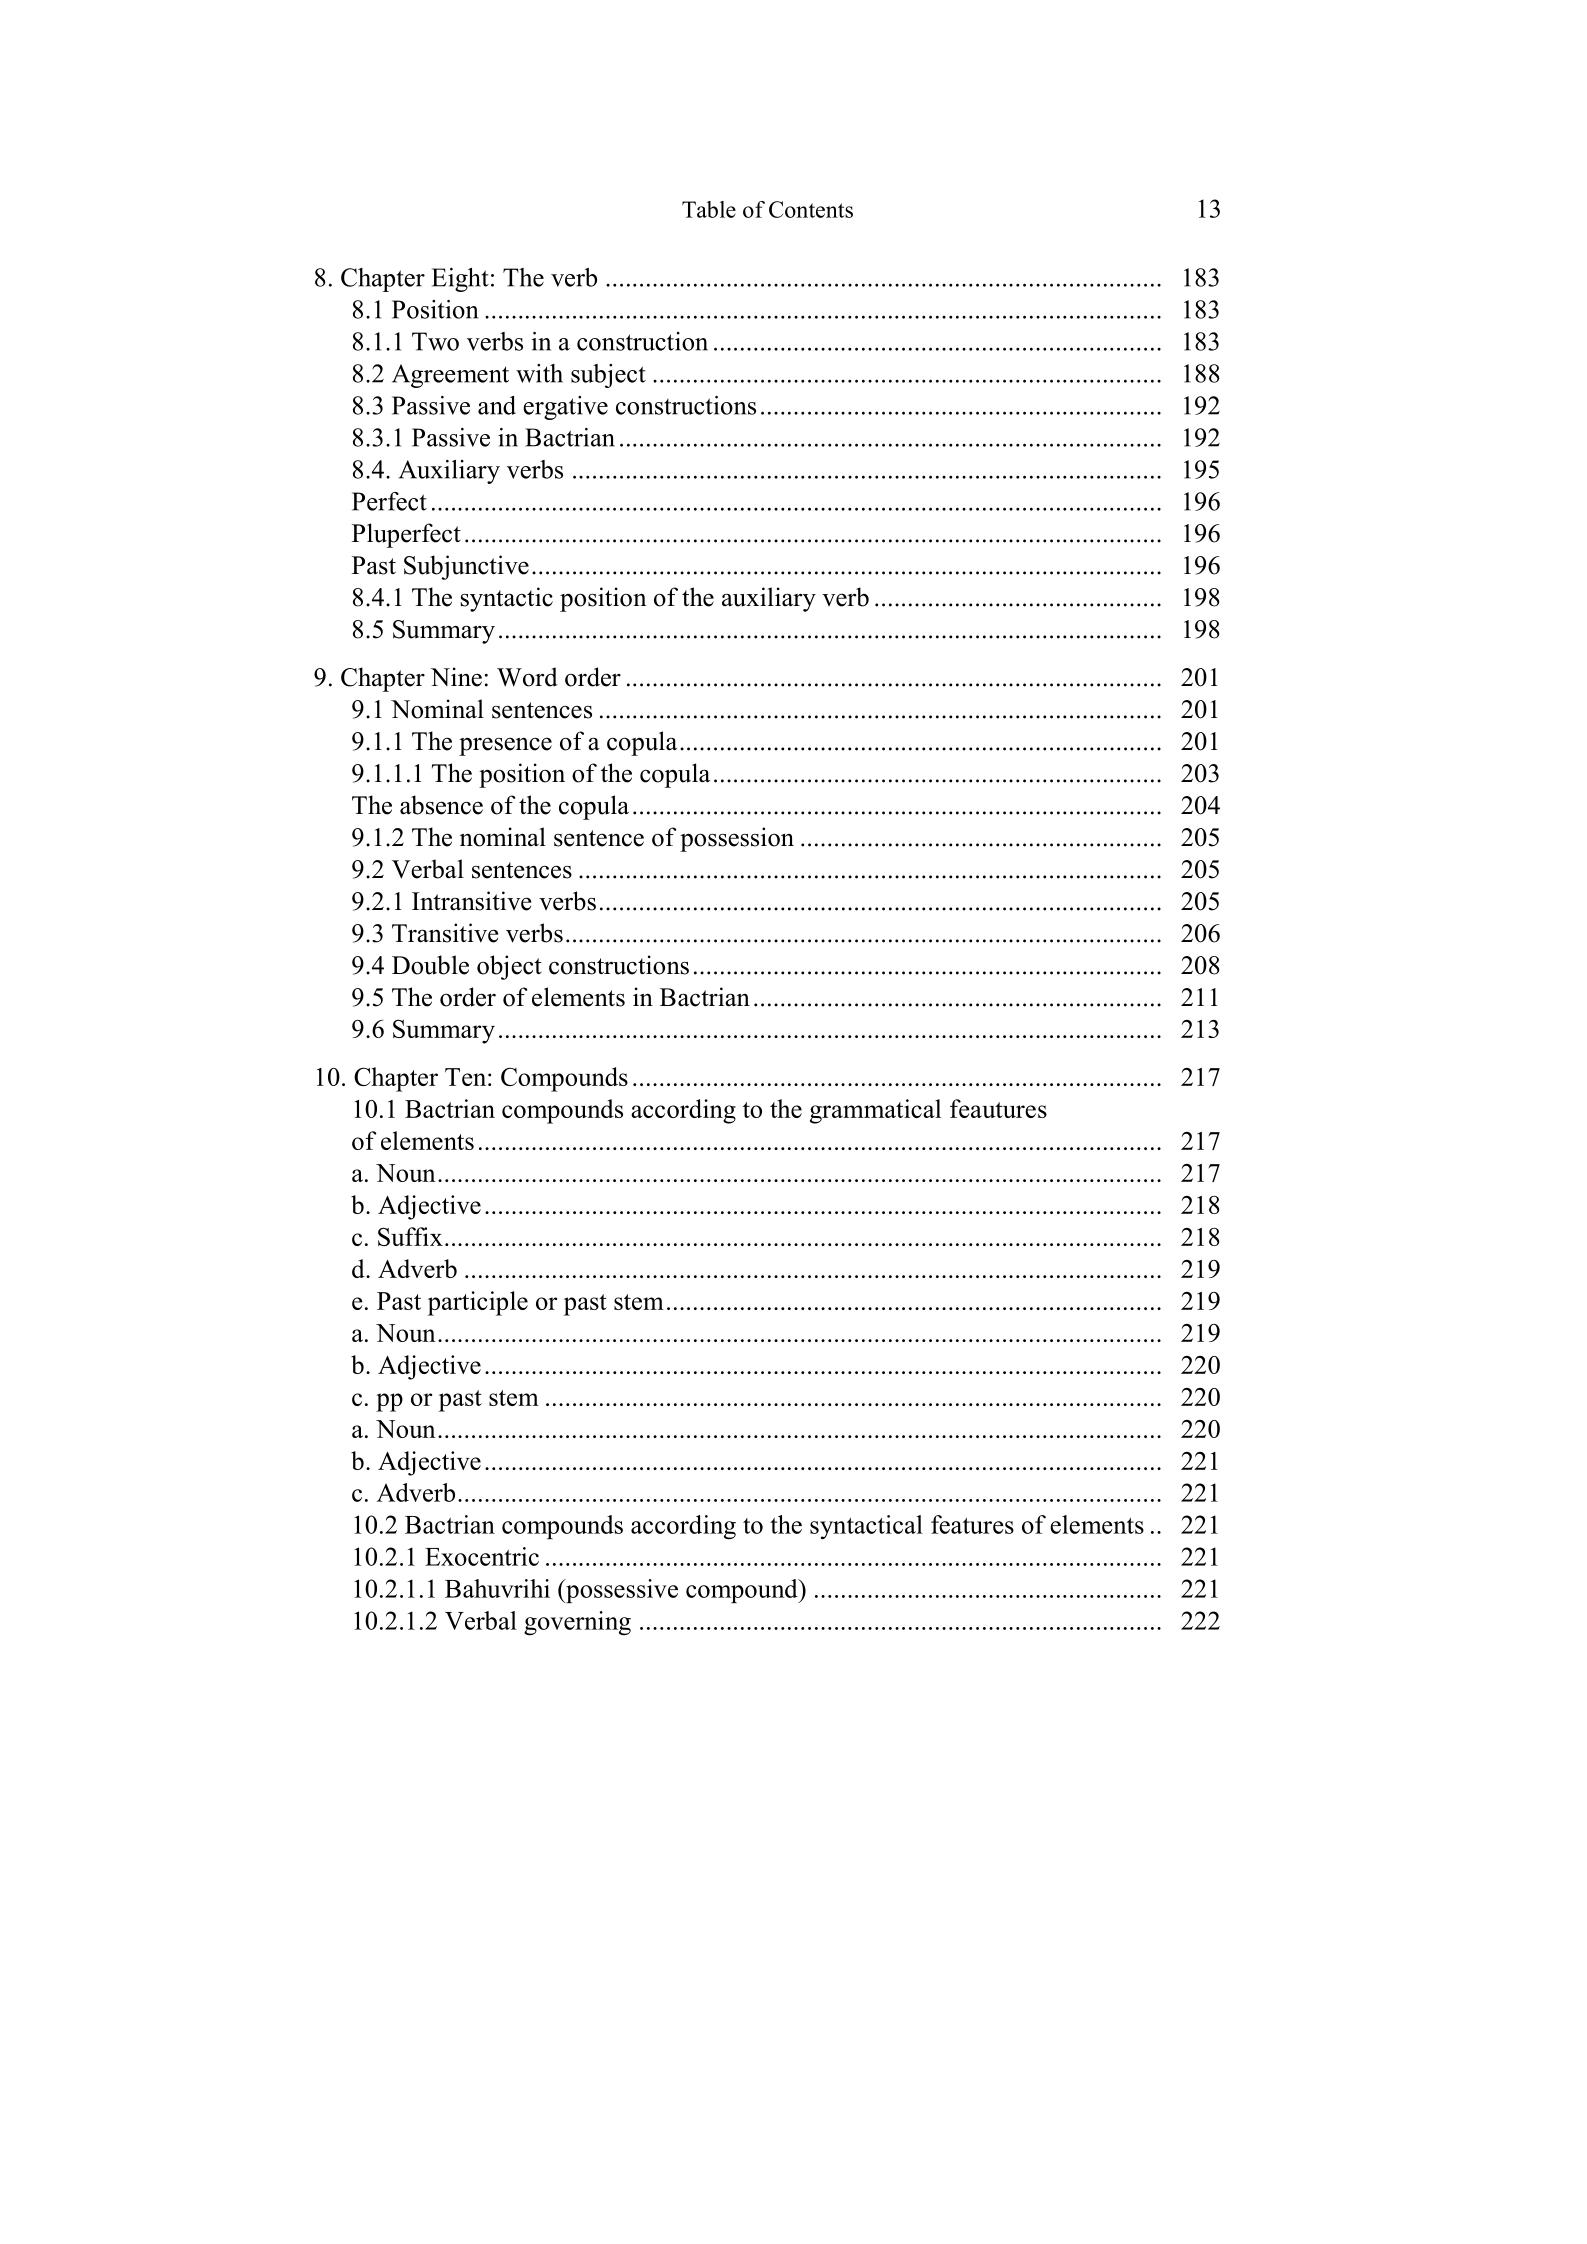 This document has height=2244, width=1587. Describe the element at coordinates (460, 280) in the document. I see `Eight` at that location.
